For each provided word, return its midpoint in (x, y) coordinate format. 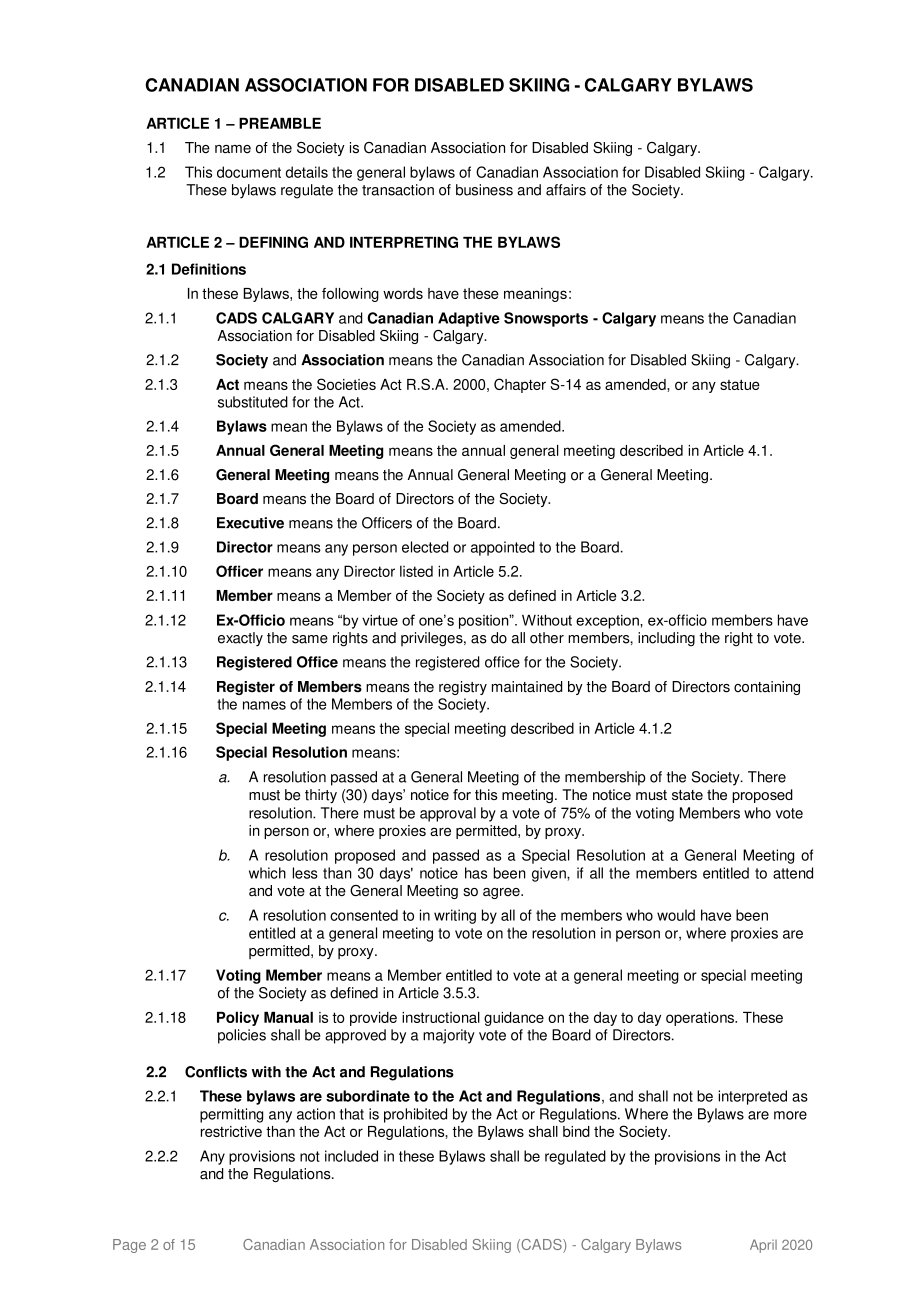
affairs (566, 190)
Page (129, 1246)
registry (463, 688)
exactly (240, 639)
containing (767, 688)
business (484, 190)
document (249, 172)
